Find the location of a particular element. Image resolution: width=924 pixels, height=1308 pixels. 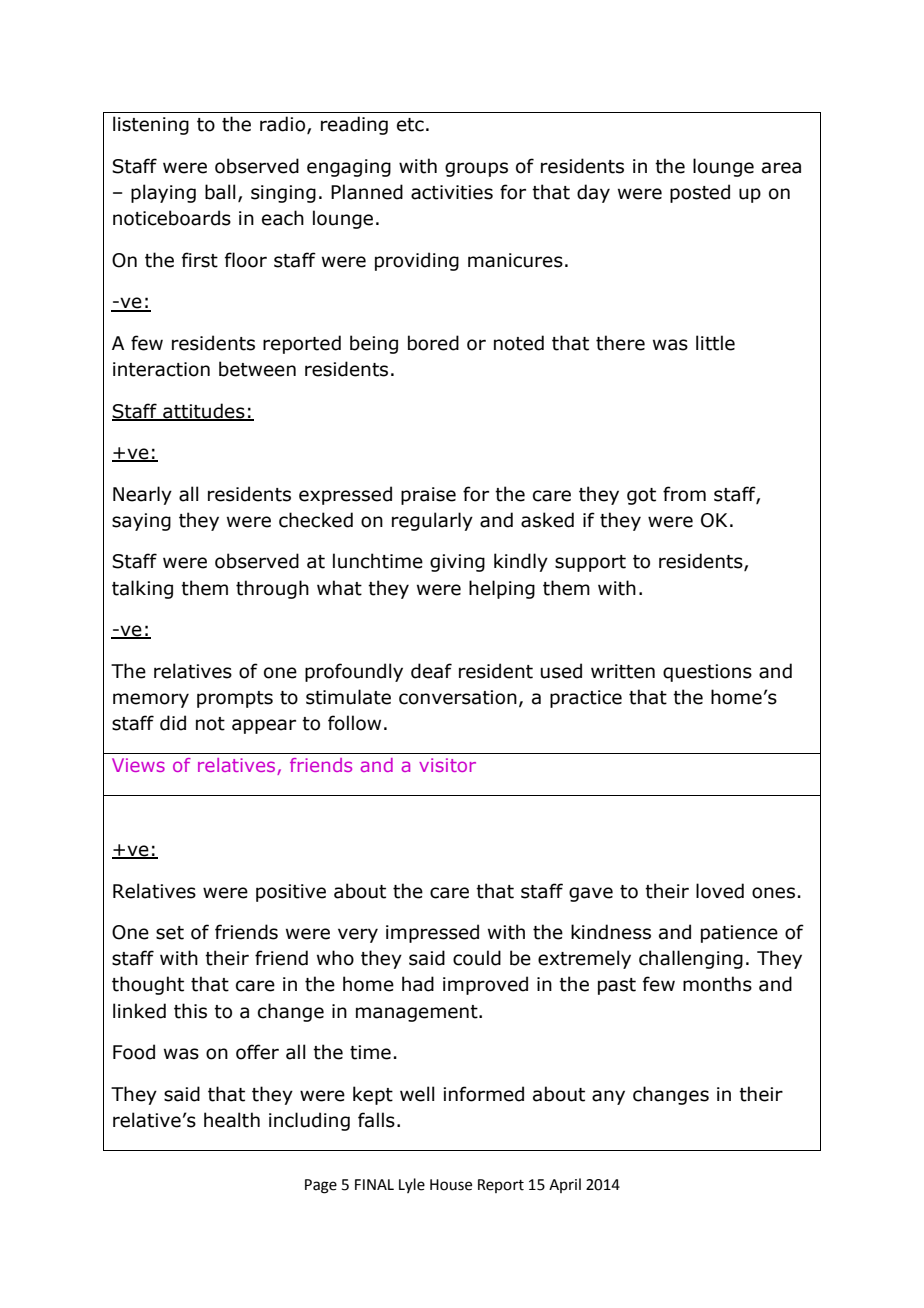

ball is located at coordinates (220, 192).
